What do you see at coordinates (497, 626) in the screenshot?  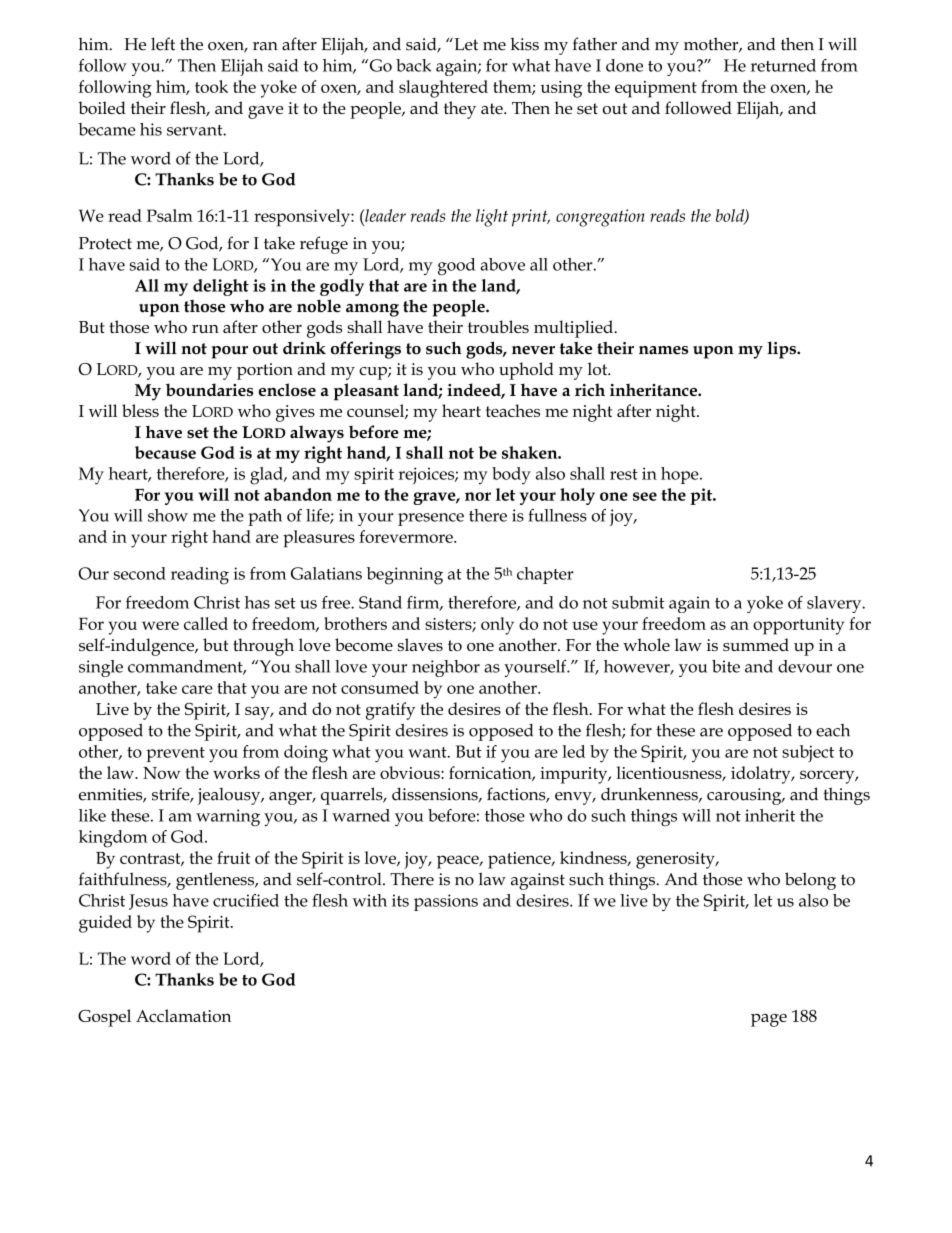 I see `only` at bounding box center [497, 626].
